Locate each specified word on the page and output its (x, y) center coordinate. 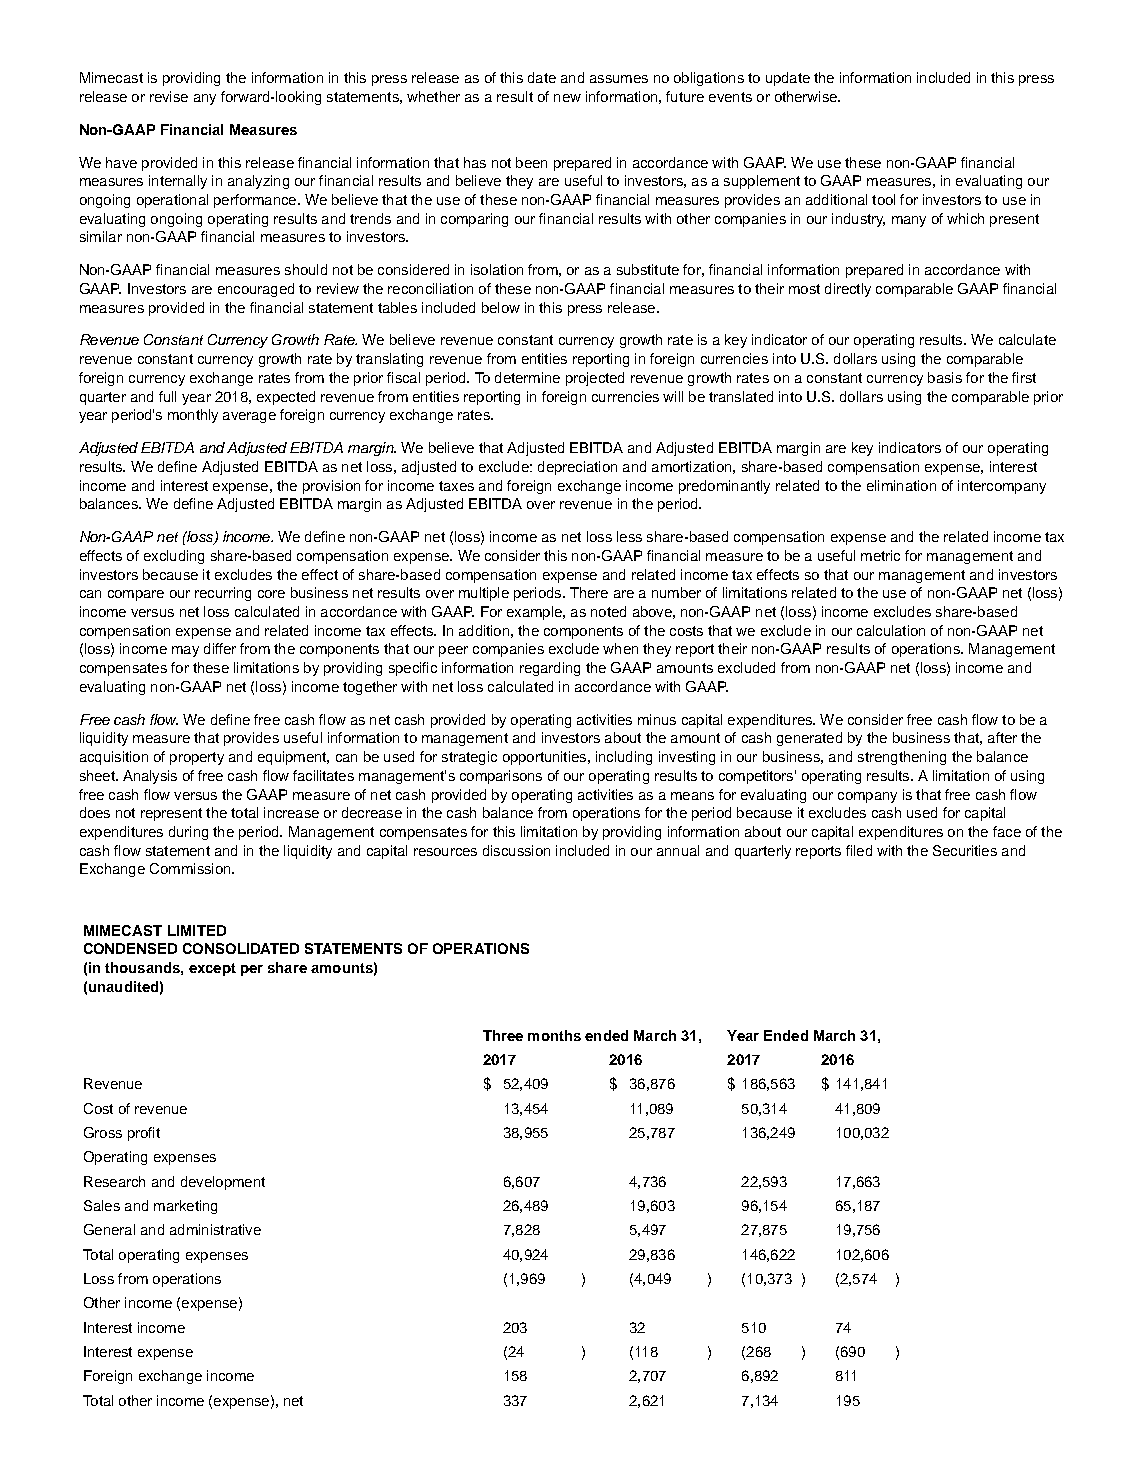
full (167, 396)
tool (883, 199)
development (223, 1183)
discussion (516, 850)
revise (169, 96)
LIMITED (197, 930)
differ (220, 648)
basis (945, 377)
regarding (550, 669)
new (567, 98)
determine (527, 377)
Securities (965, 850)
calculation (891, 630)
